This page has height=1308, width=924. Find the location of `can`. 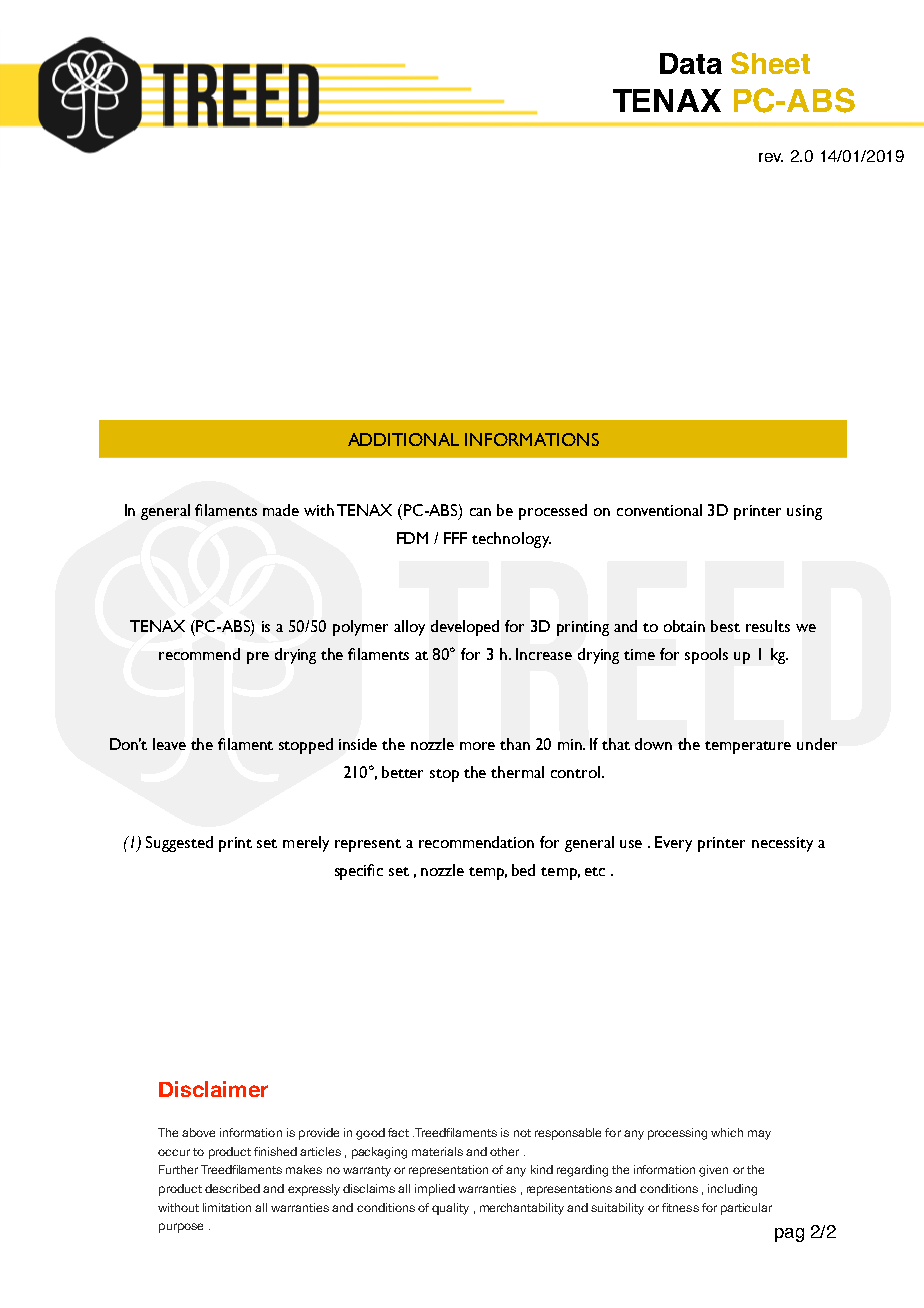

can is located at coordinates (480, 512).
